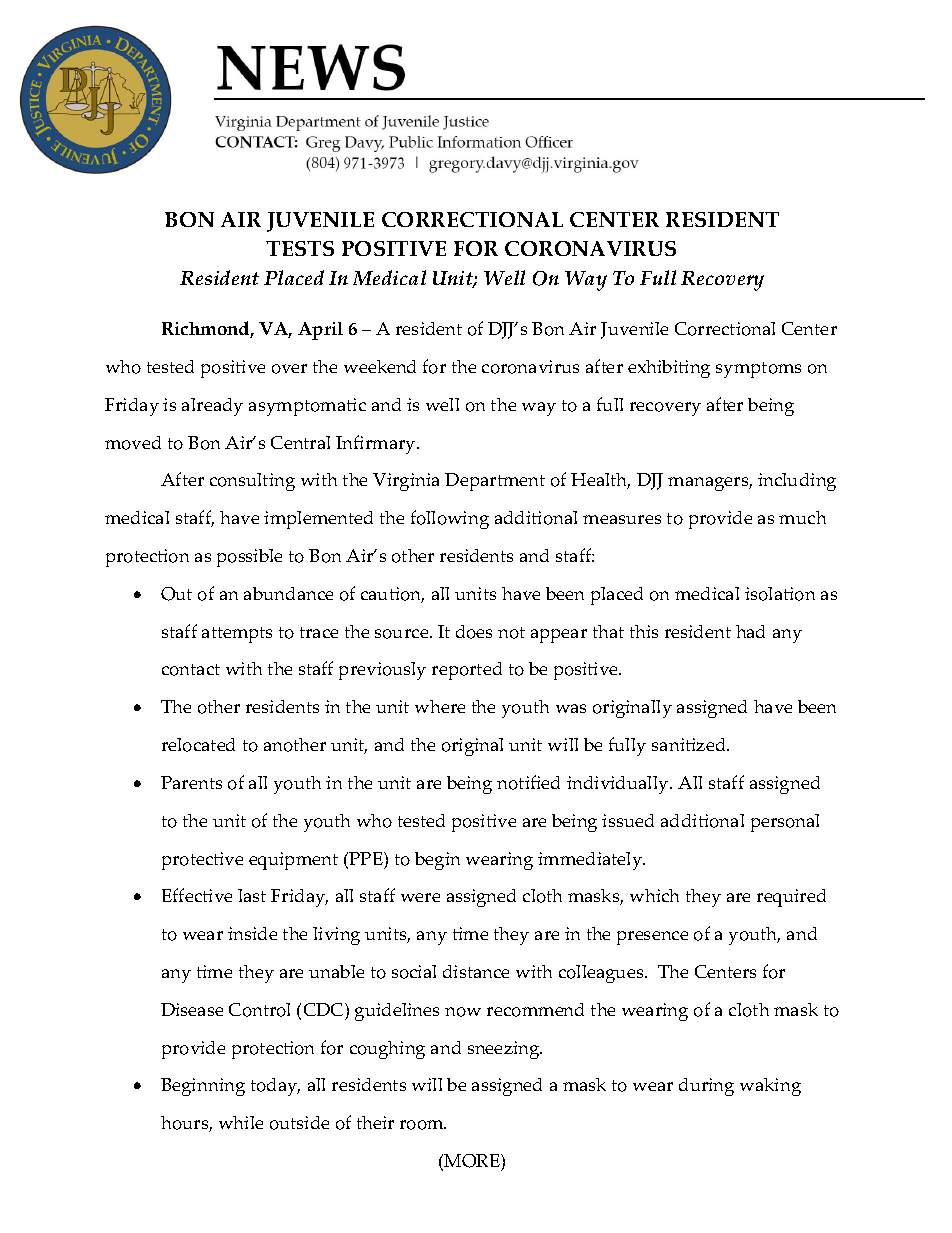  Describe the element at coordinates (241, 1122) in the screenshot. I see `while` at that location.
